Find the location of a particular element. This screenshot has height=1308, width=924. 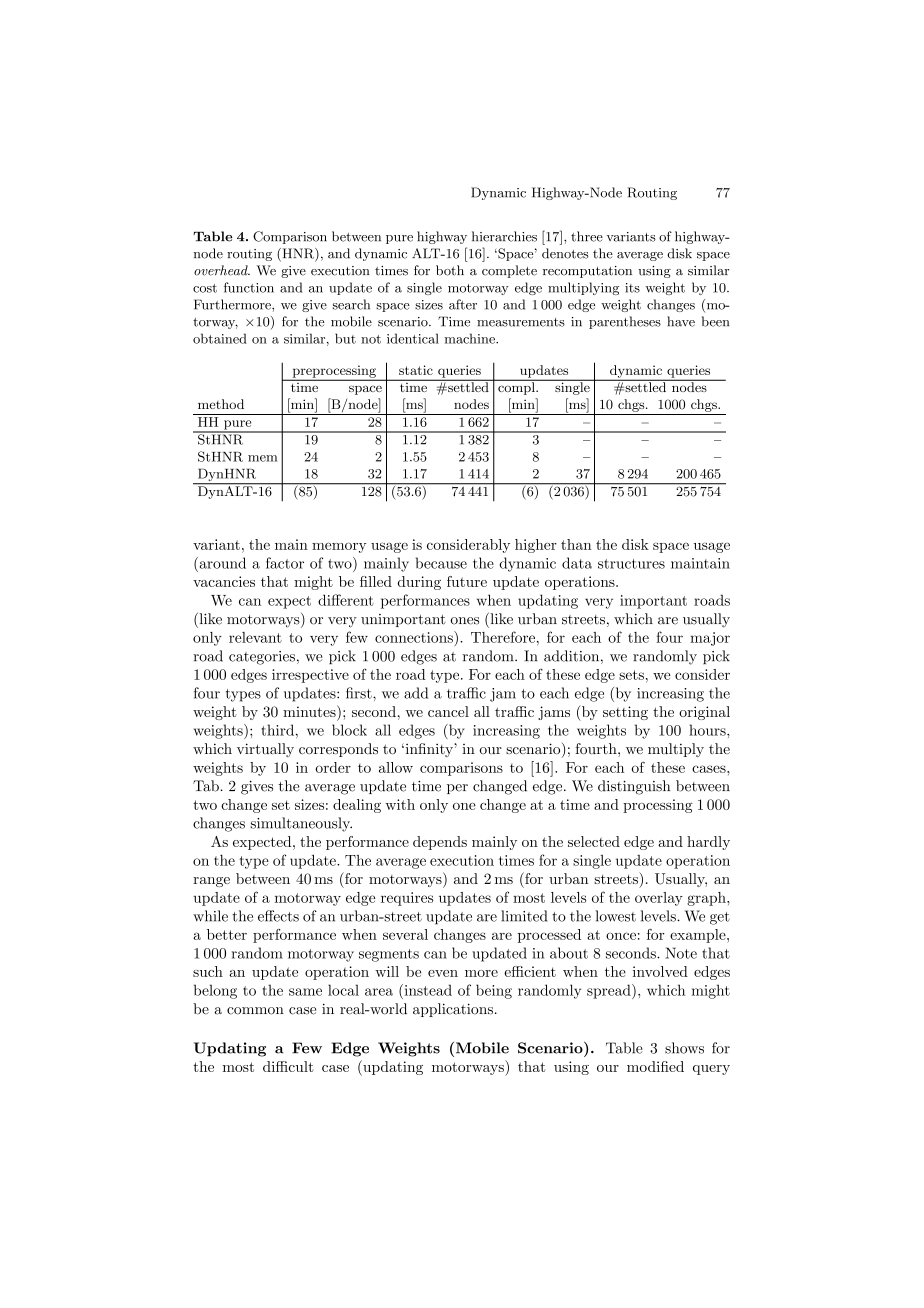

its is located at coordinates (632, 288).
